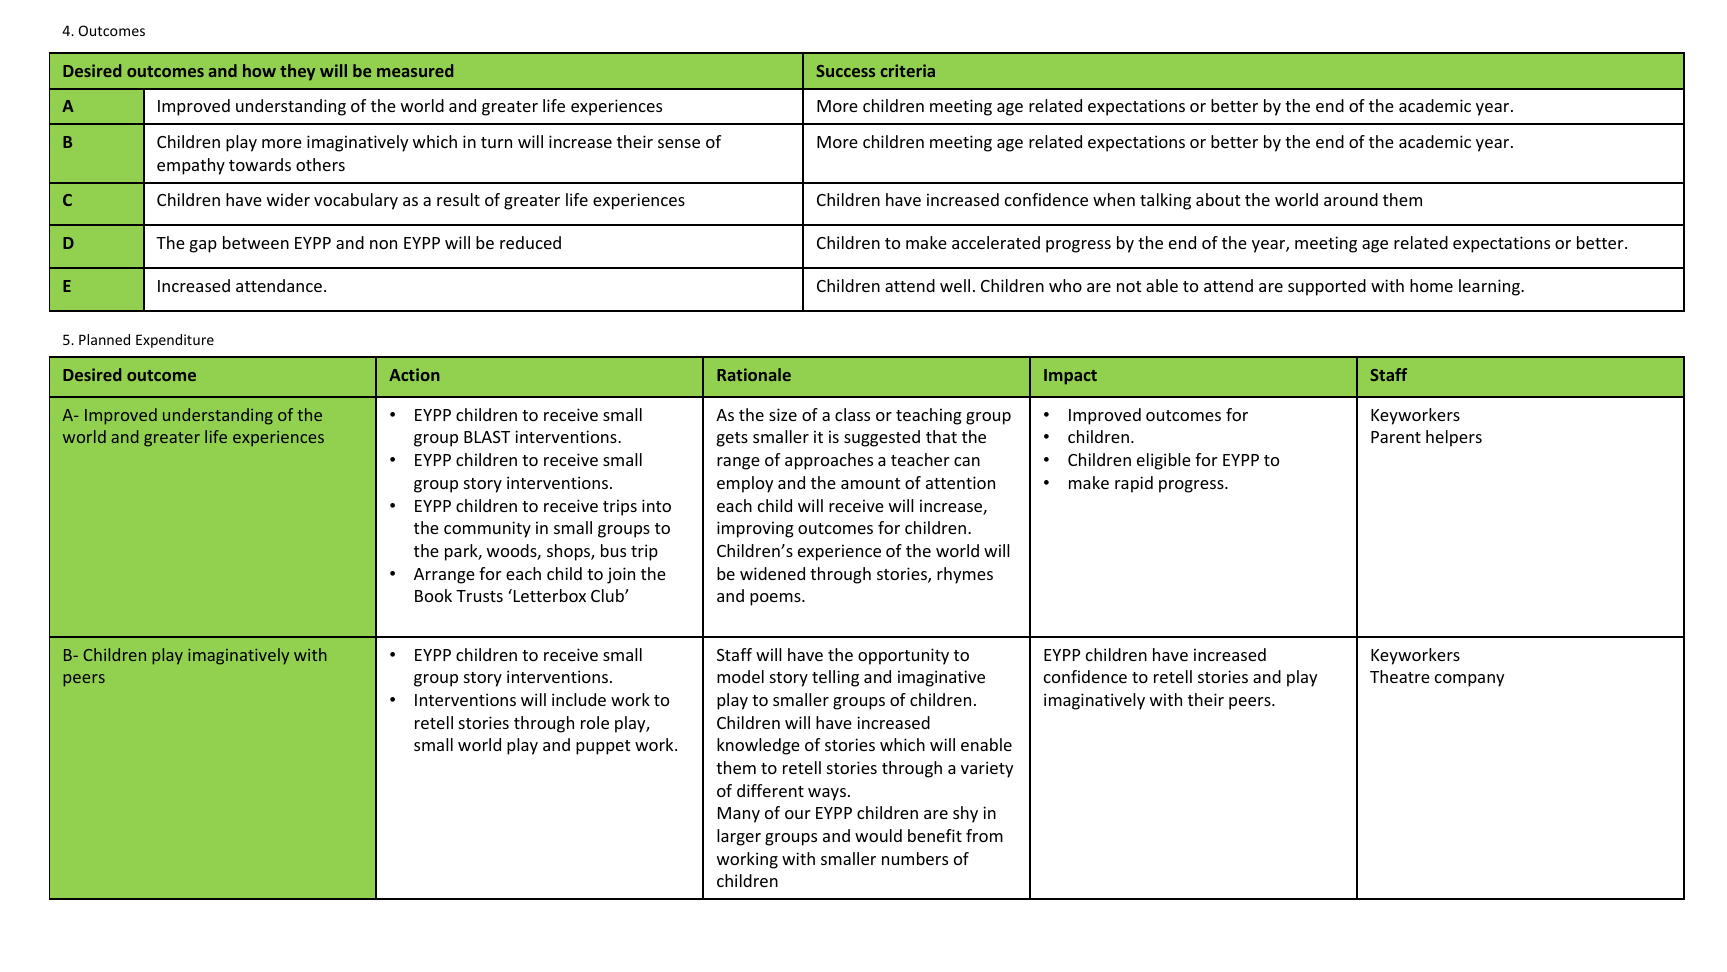  Describe the element at coordinates (487, 437) in the document. I see `BLAST` at that location.
